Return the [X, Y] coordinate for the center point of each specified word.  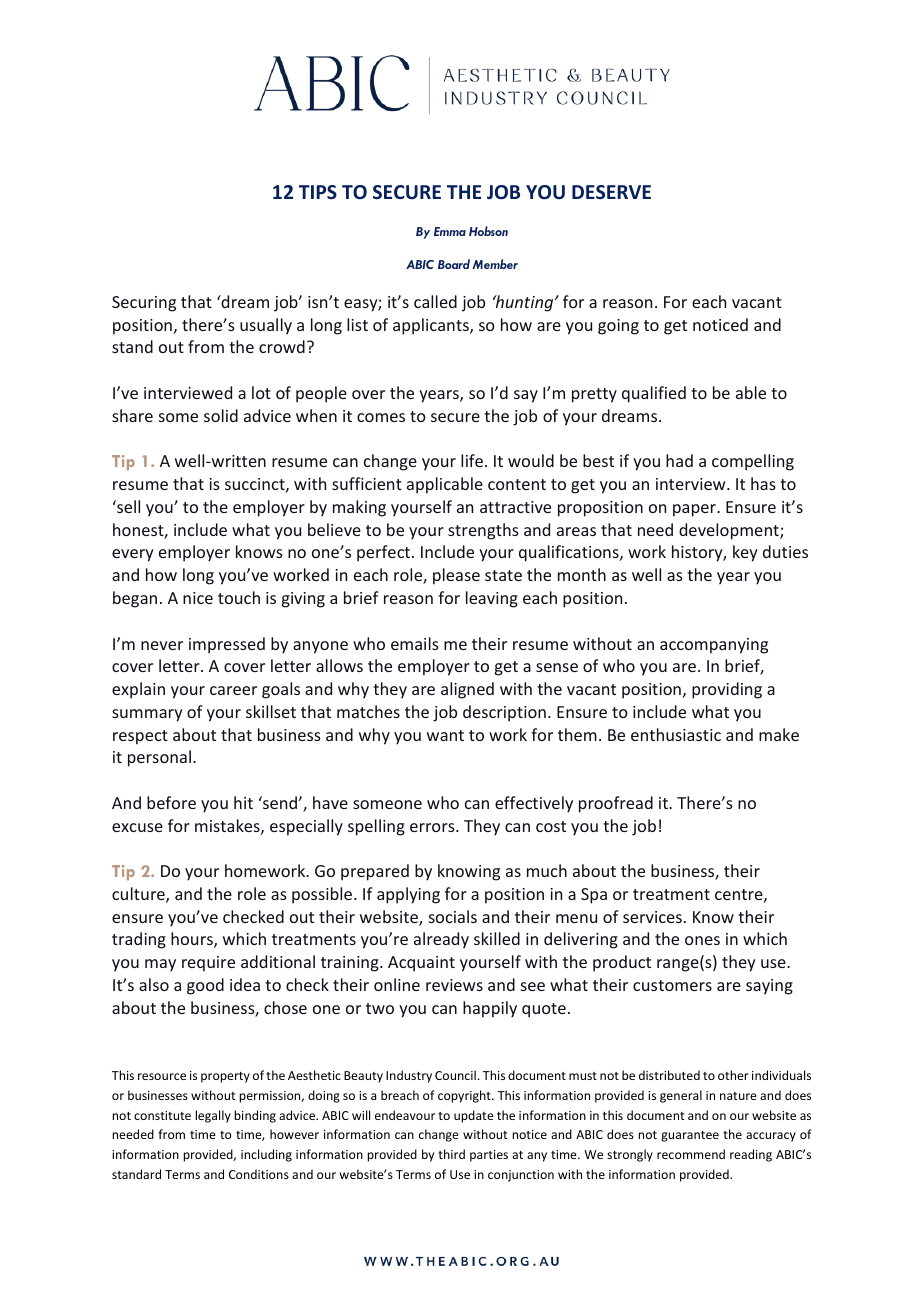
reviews [454, 985]
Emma [450, 231]
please [456, 576]
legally [213, 1116]
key [745, 553]
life [472, 460]
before [171, 802]
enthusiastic [676, 734]
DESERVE [611, 192]
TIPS [318, 192]
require [208, 964]
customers [672, 985]
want [445, 735]
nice [198, 598]
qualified [654, 394]
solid [221, 415]
